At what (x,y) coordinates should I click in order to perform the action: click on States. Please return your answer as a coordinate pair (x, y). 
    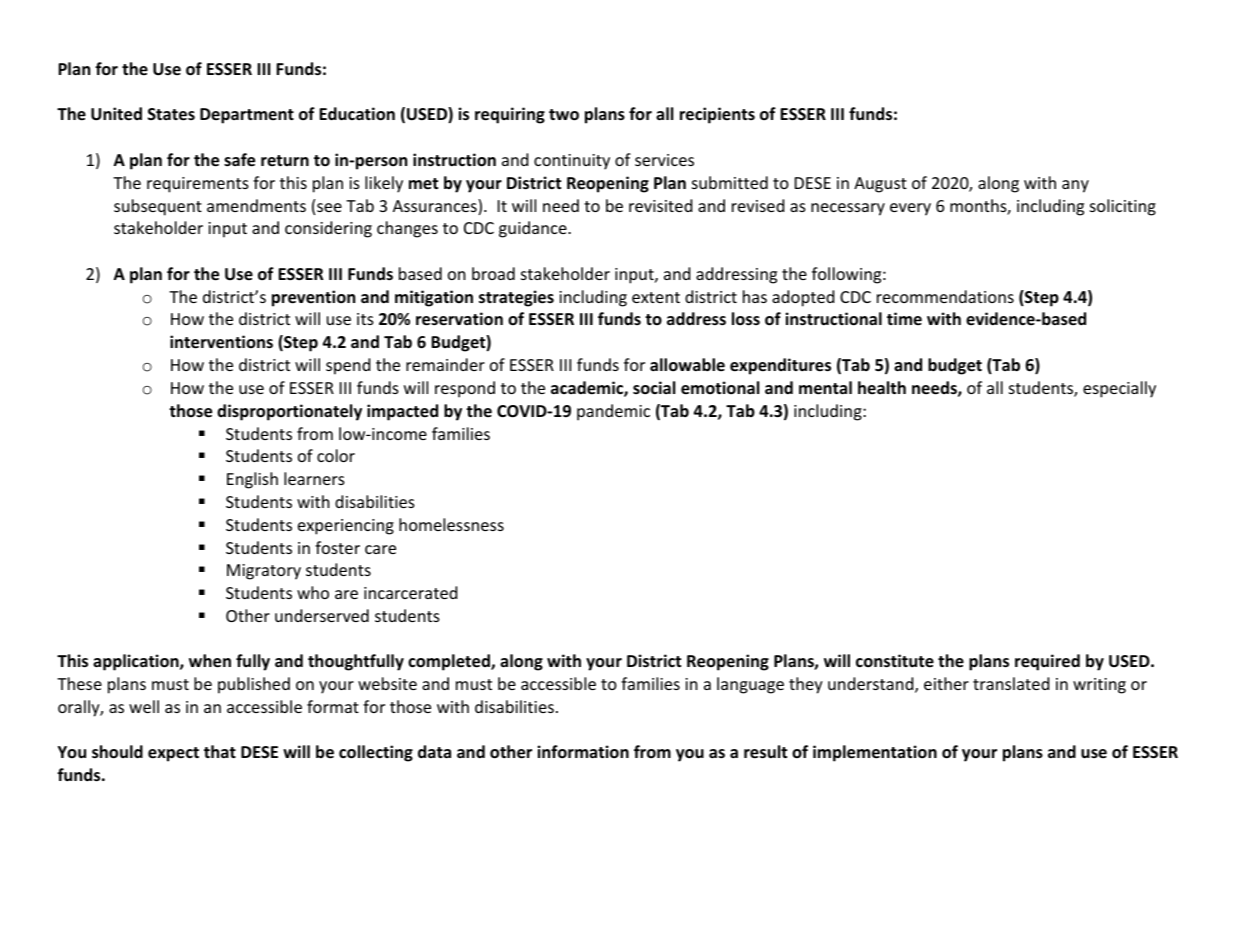
    Looking at the image, I should click on (171, 114).
